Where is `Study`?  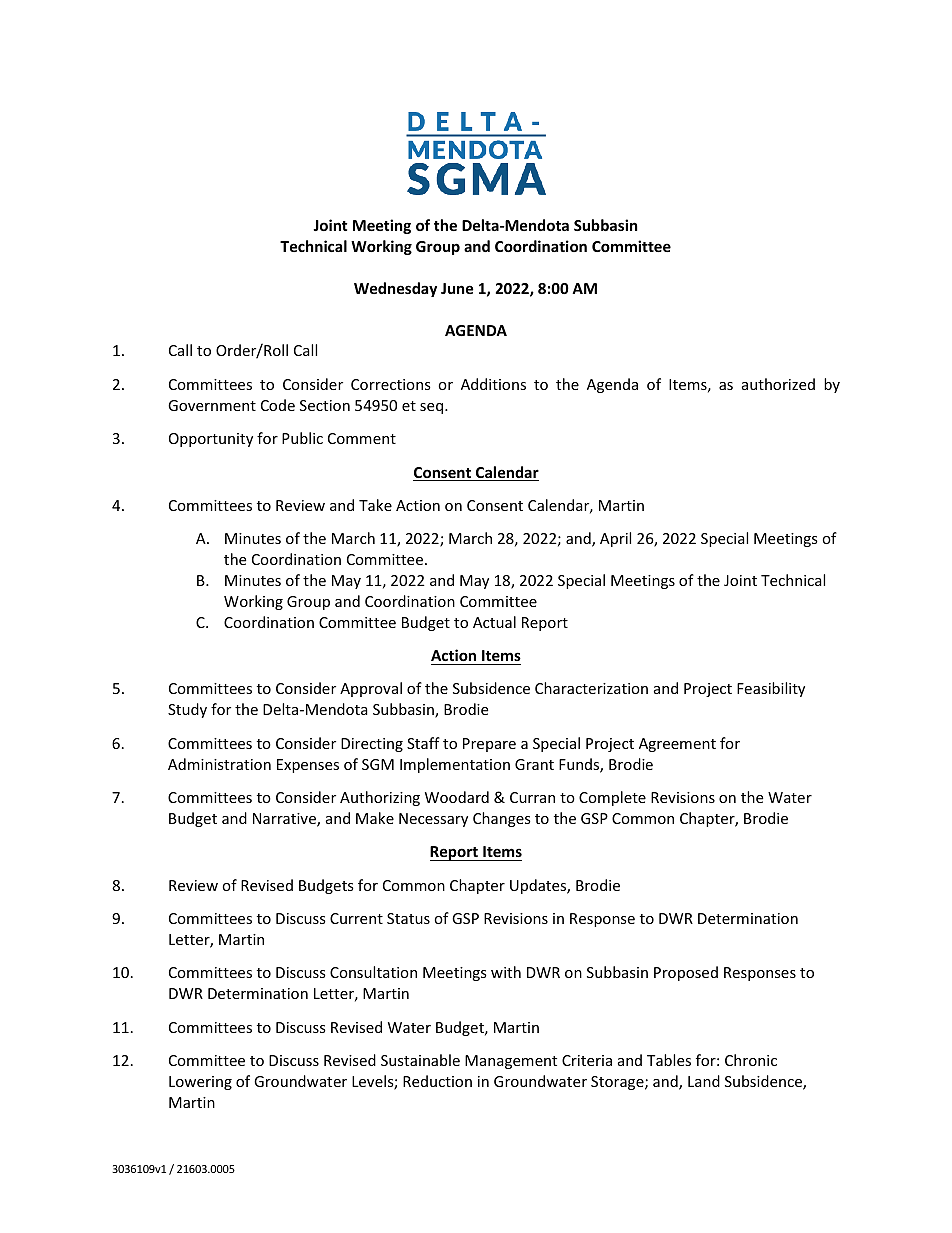
Study is located at coordinates (187, 710).
